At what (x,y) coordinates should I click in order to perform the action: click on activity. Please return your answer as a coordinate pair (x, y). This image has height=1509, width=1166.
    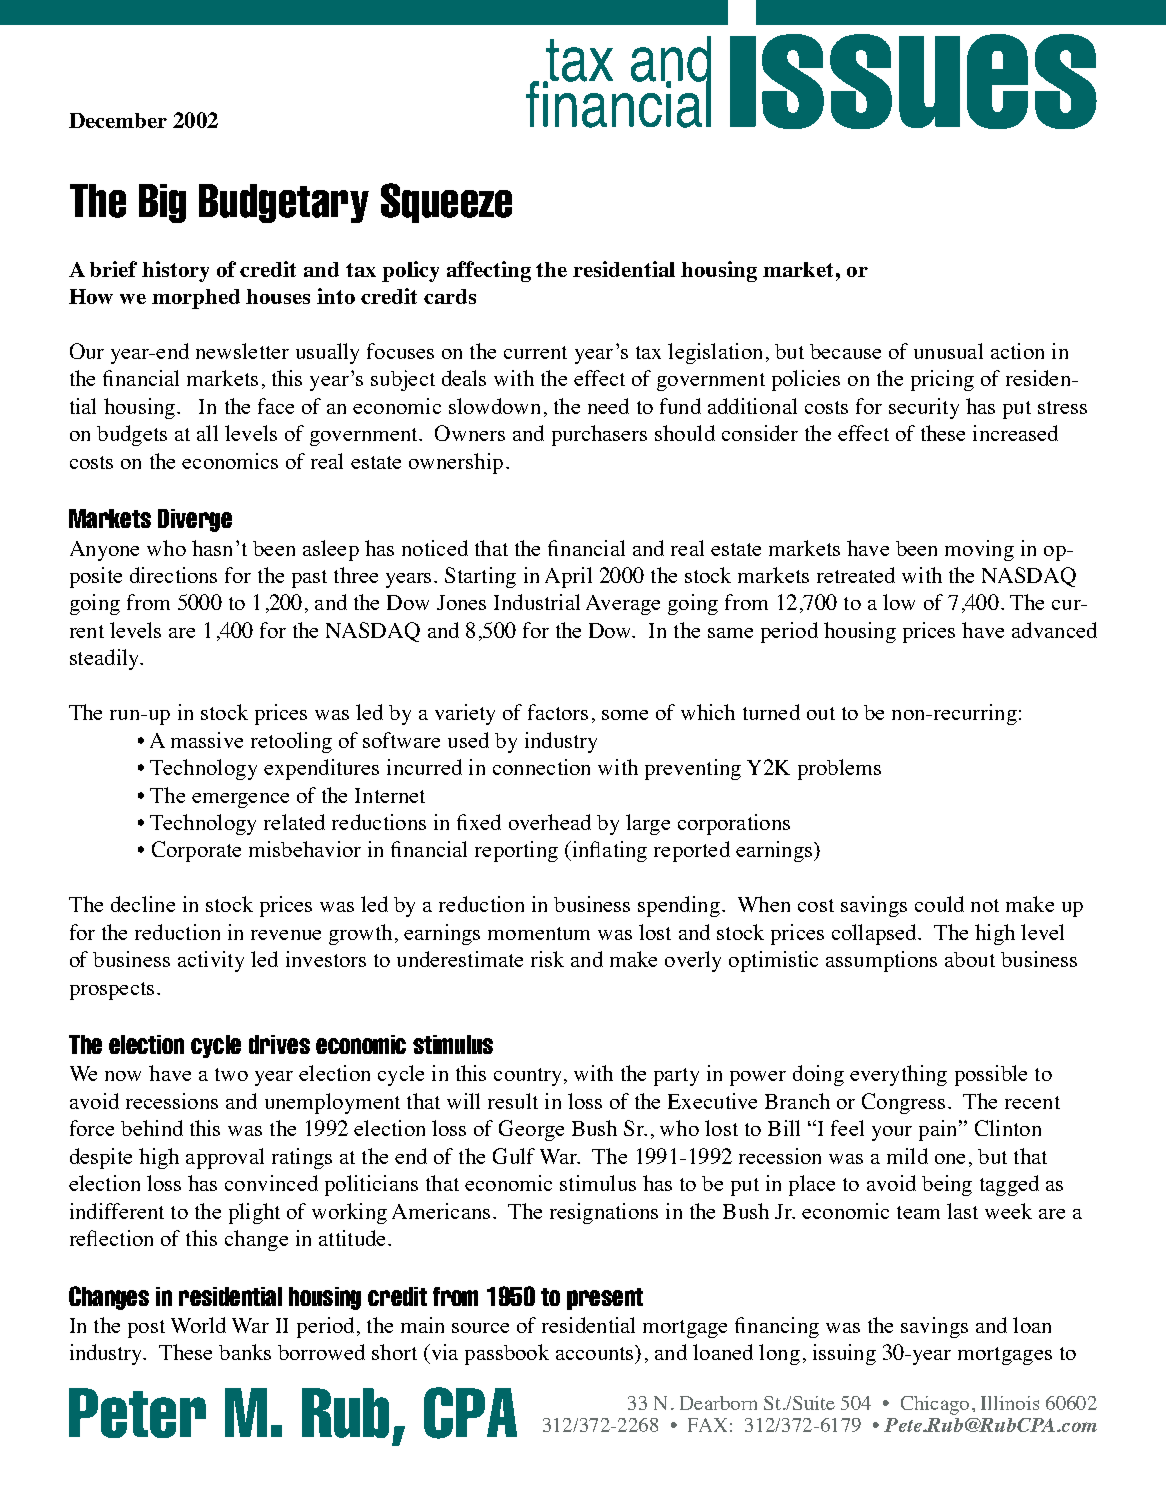
    Looking at the image, I should click on (211, 961).
